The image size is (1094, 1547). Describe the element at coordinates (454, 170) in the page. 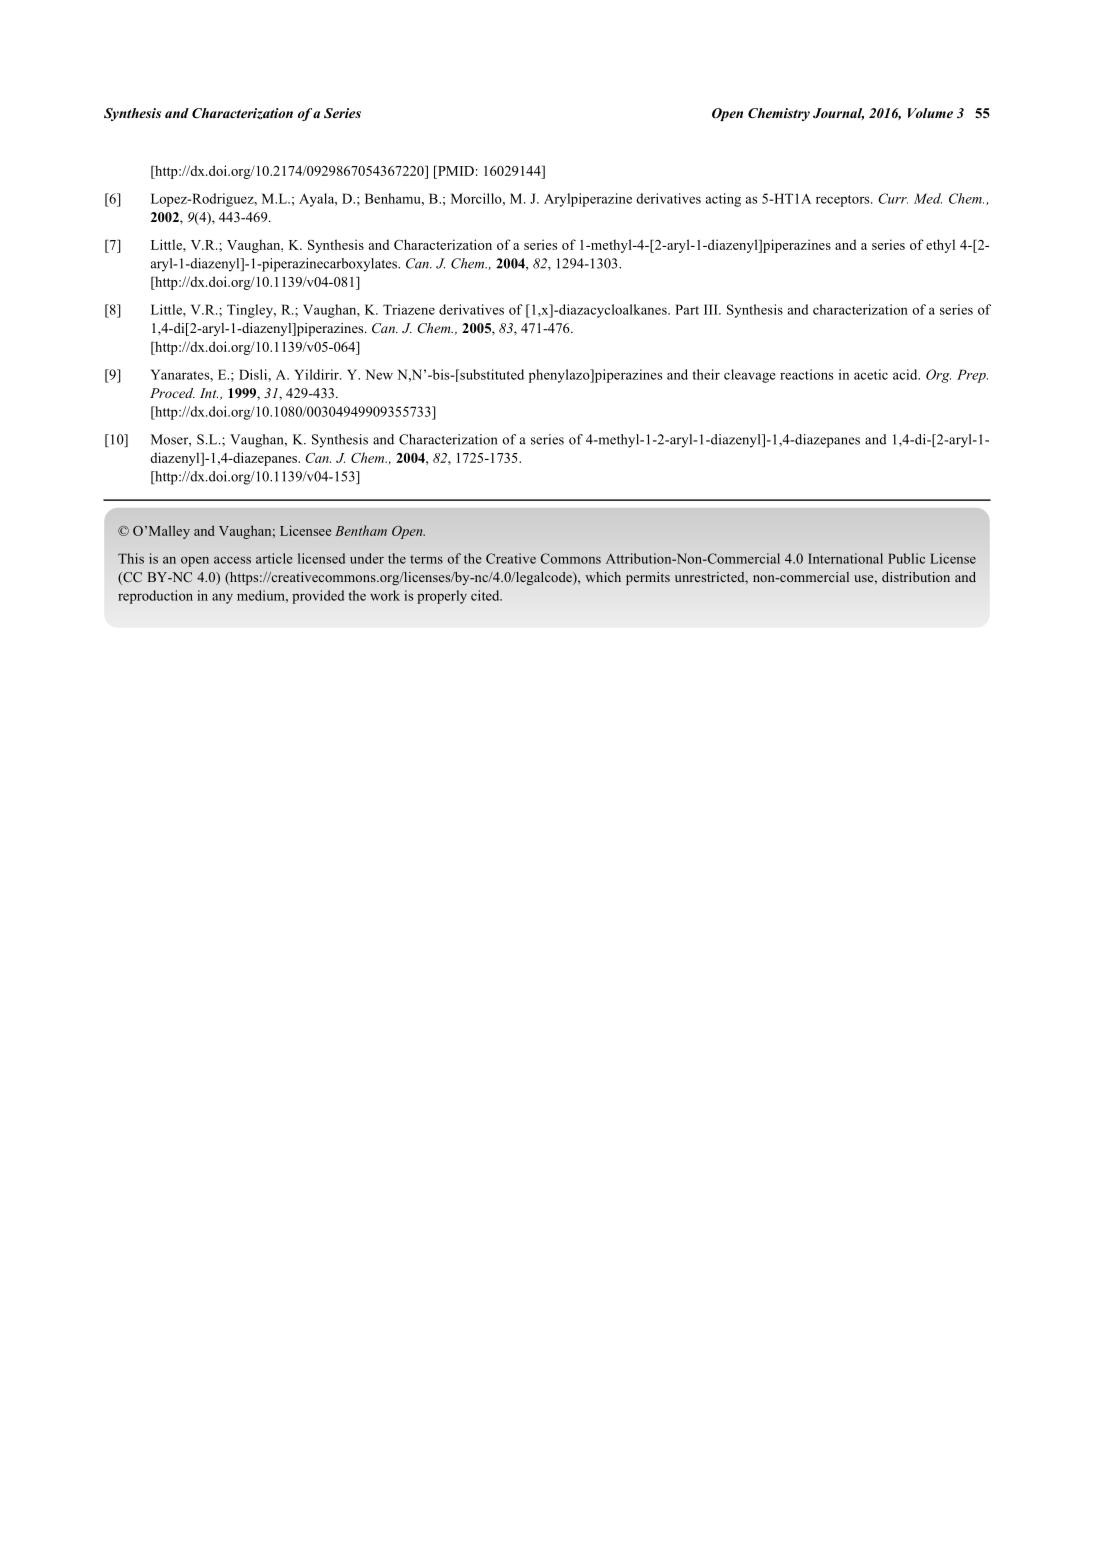

I see `PMID` at that location.
